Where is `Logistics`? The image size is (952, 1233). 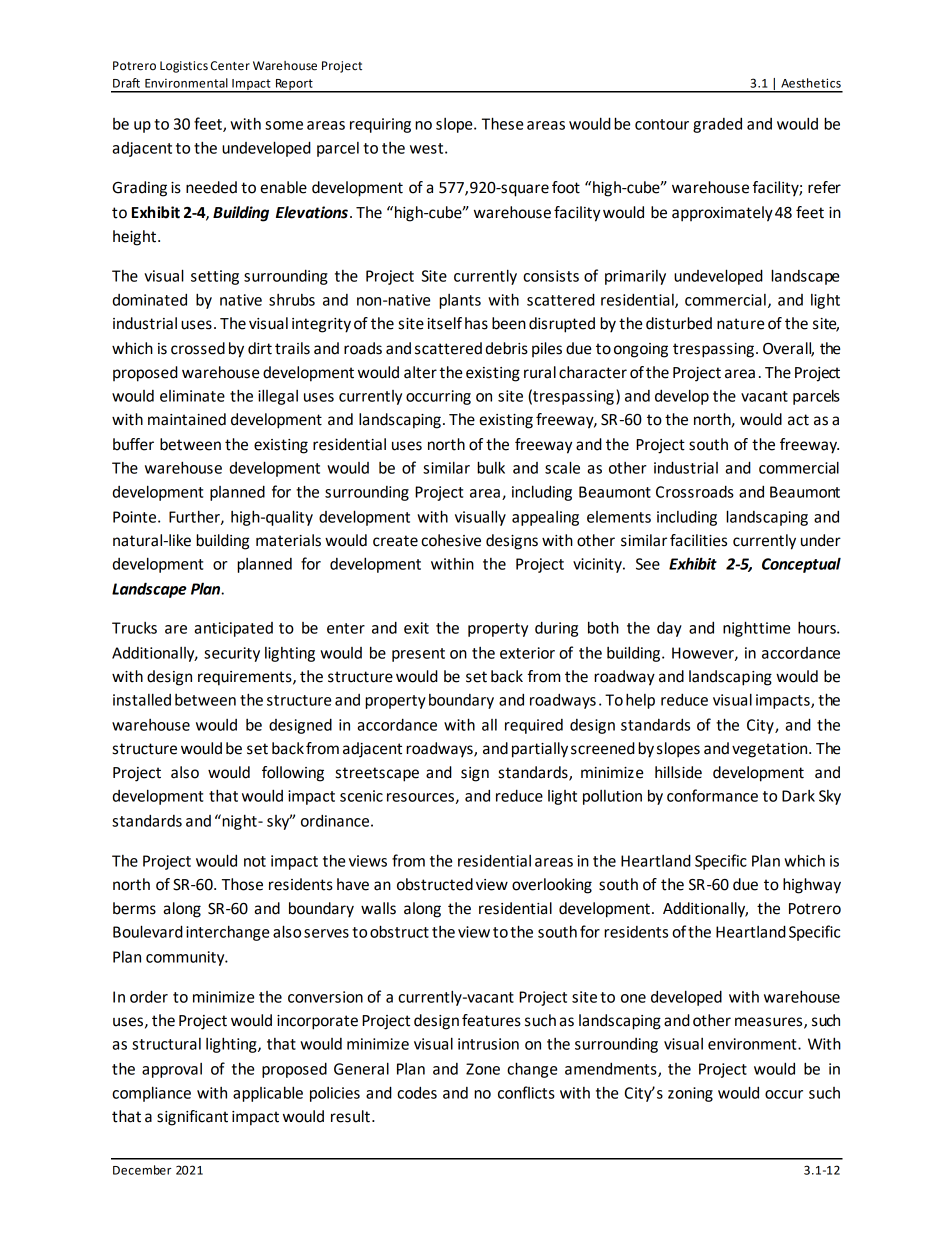
Logistics is located at coordinates (184, 67).
